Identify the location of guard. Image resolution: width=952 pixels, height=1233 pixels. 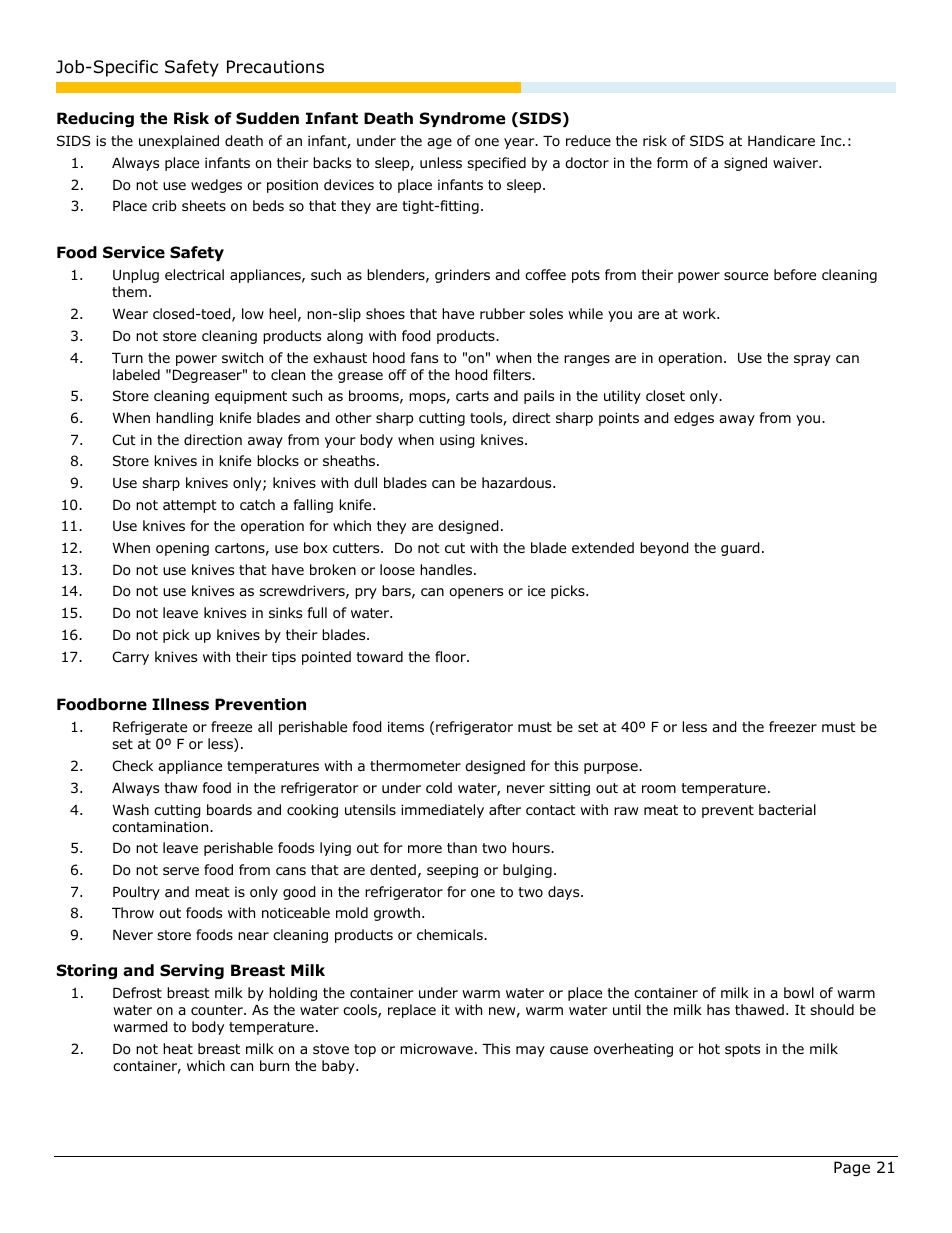
(740, 549).
